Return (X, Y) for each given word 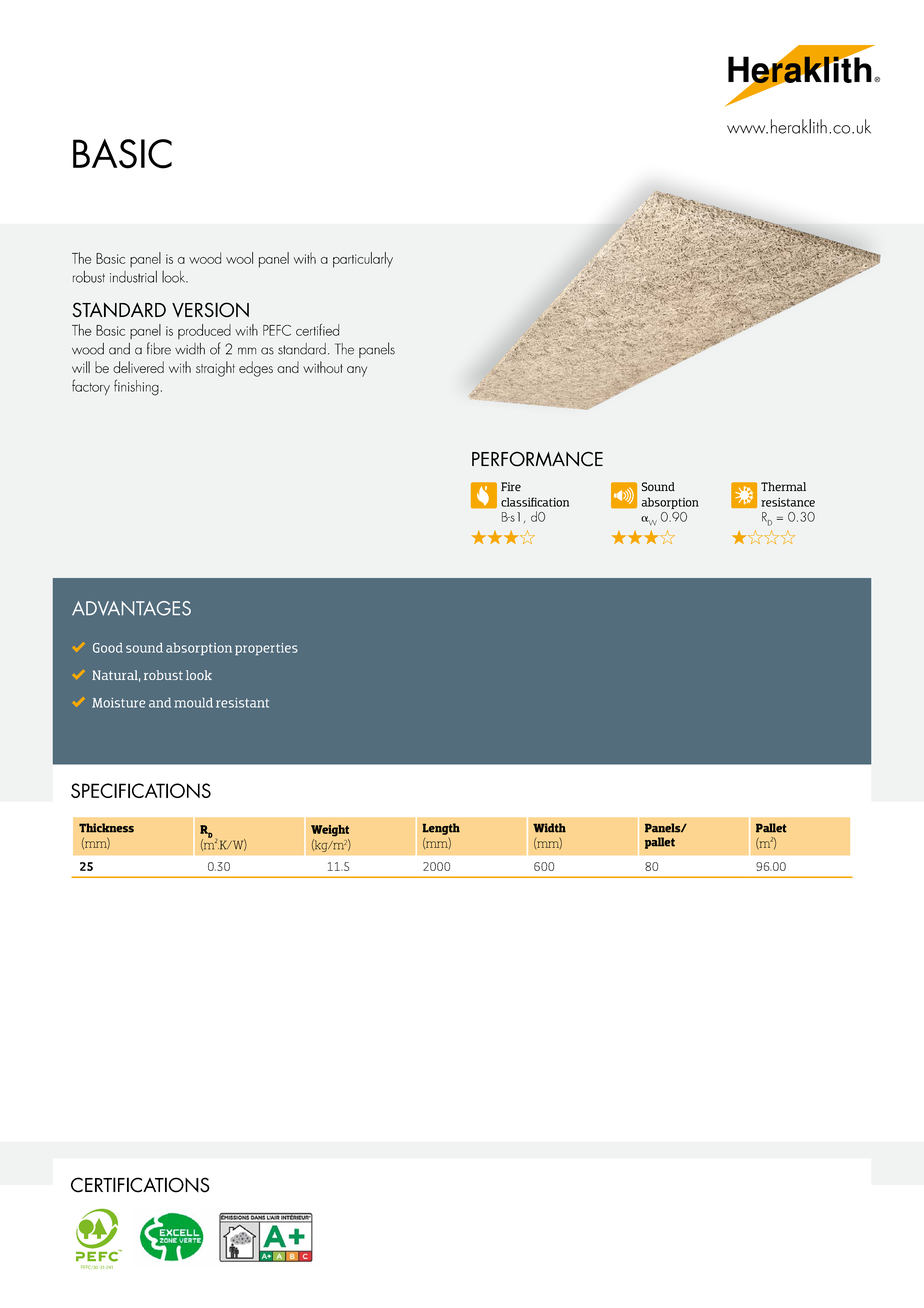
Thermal (783, 487)
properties (266, 649)
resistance (788, 502)
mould (194, 703)
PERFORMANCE (537, 459)
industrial (133, 277)
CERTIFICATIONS (140, 1185)
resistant (242, 703)
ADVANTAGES (131, 608)
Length (441, 829)
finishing (136, 387)
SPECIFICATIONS (141, 790)
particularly (363, 260)
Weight (330, 831)
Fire (511, 487)
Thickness (106, 828)
